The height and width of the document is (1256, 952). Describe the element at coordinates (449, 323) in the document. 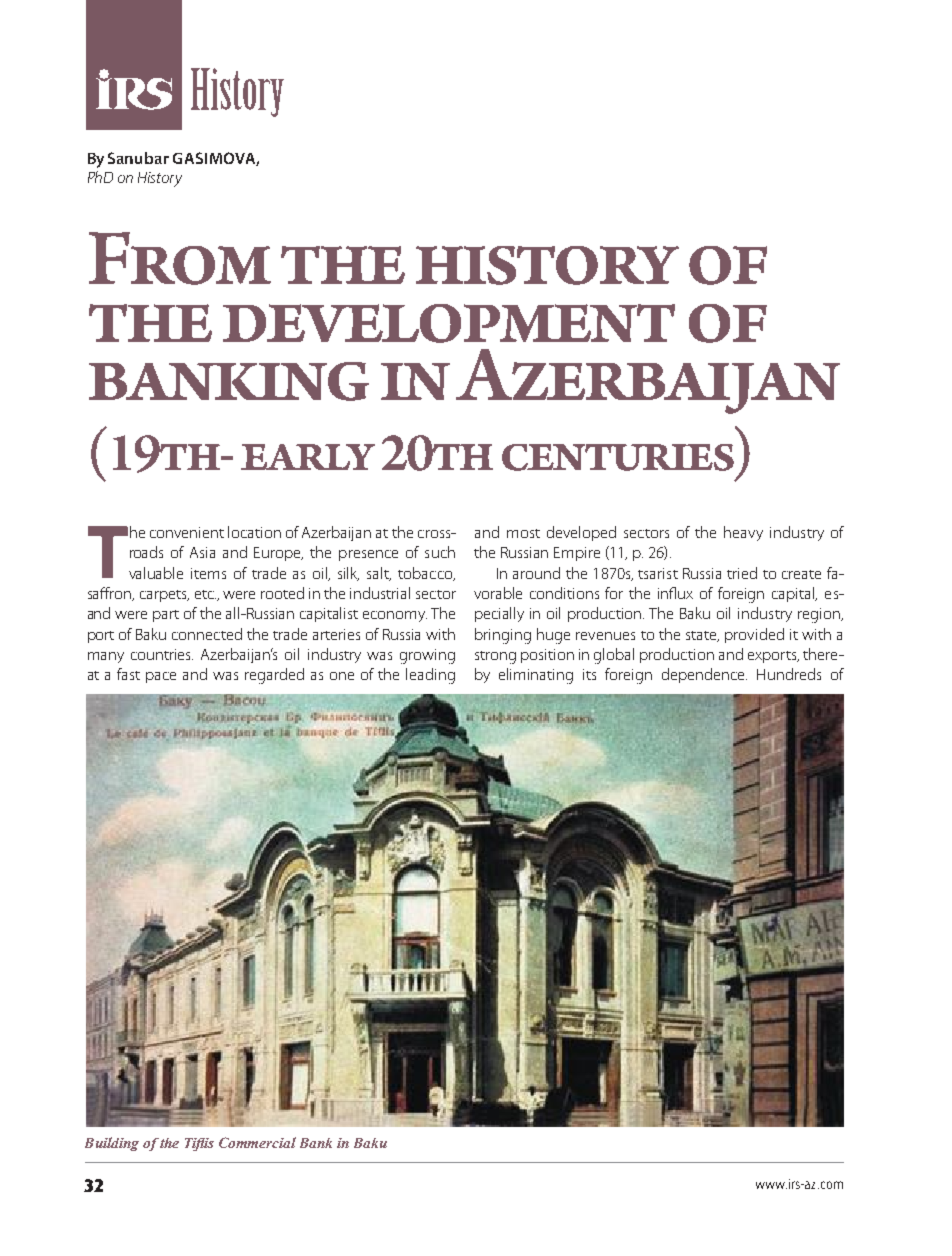

I see `development` at that location.
